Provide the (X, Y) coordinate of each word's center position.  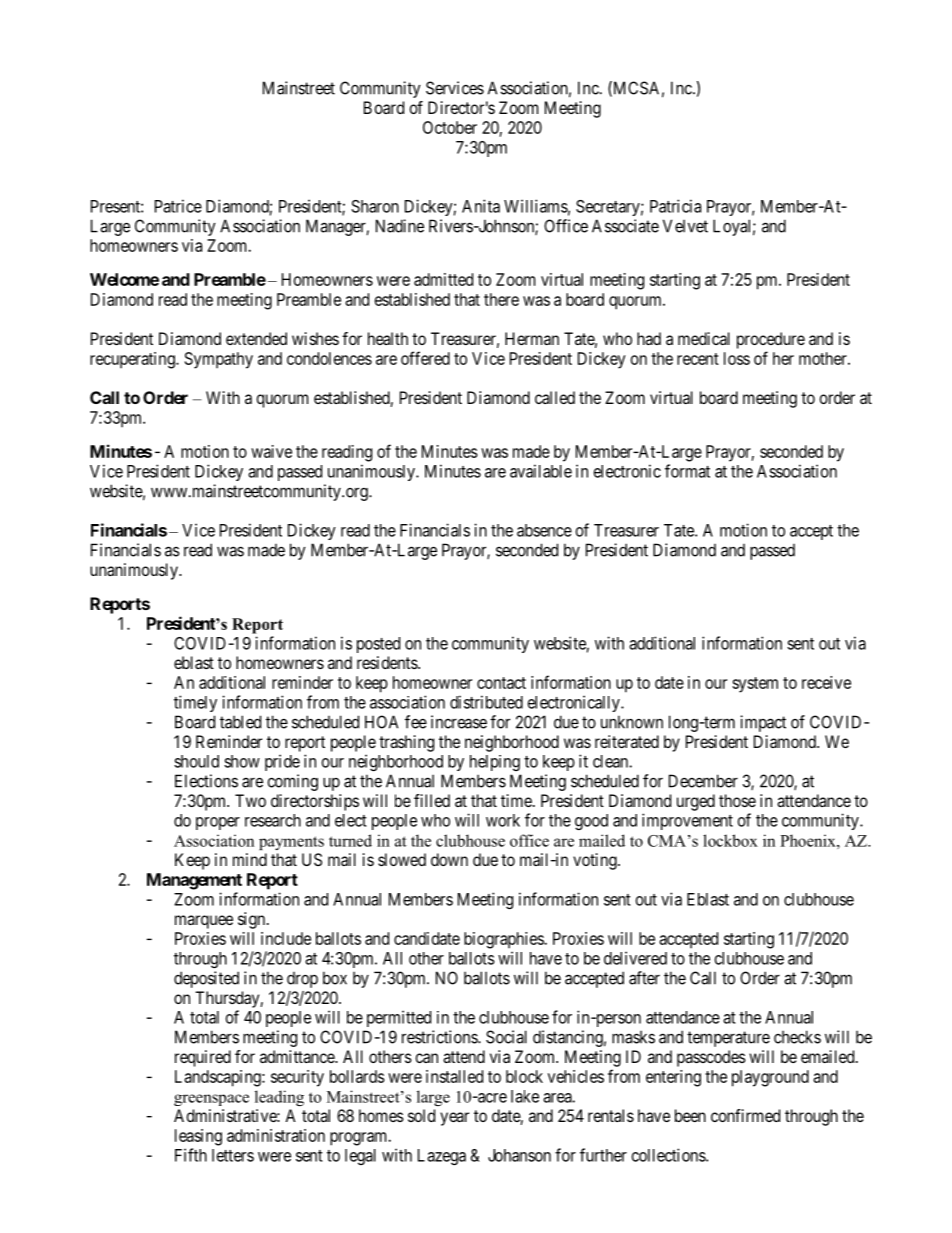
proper (218, 823)
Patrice (178, 206)
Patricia (675, 206)
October (450, 127)
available (541, 471)
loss (737, 358)
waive (271, 451)
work (503, 820)
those (737, 800)
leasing (198, 1137)
